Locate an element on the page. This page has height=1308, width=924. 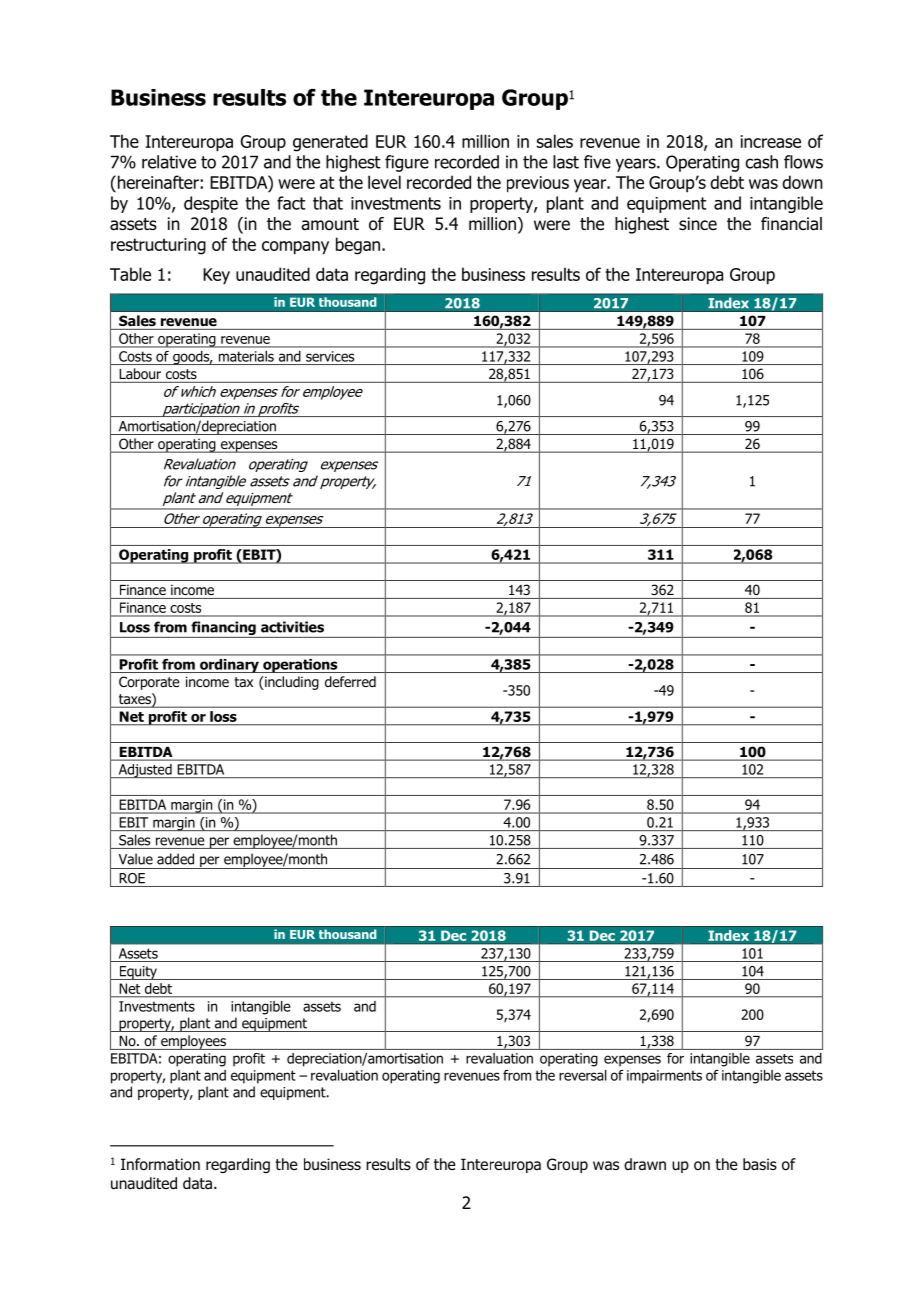
activities is located at coordinates (292, 627).
